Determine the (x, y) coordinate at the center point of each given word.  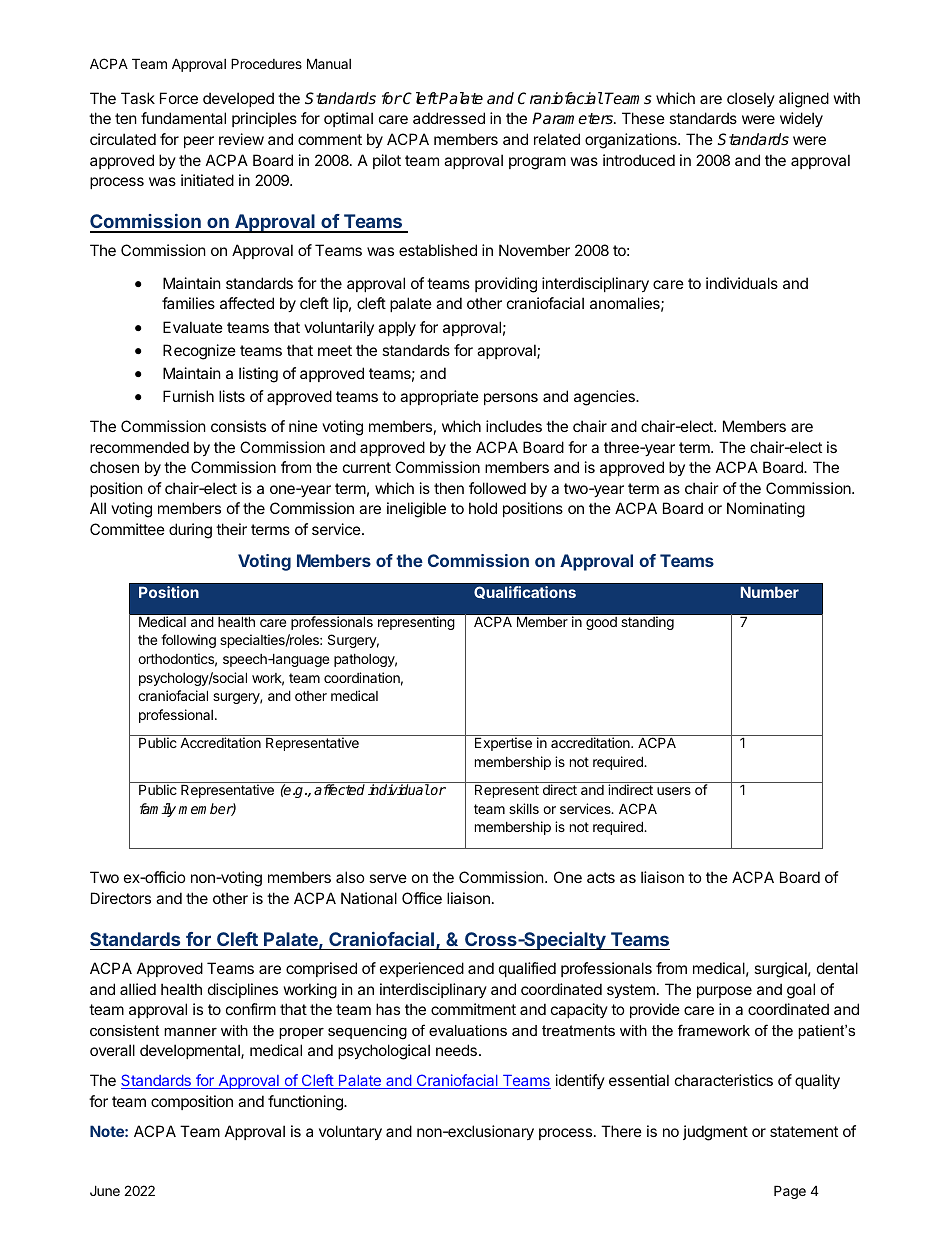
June (105, 1190)
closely (751, 99)
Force (179, 98)
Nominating (766, 510)
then (449, 488)
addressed (449, 118)
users (674, 791)
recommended (139, 447)
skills (524, 808)
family (158, 810)
